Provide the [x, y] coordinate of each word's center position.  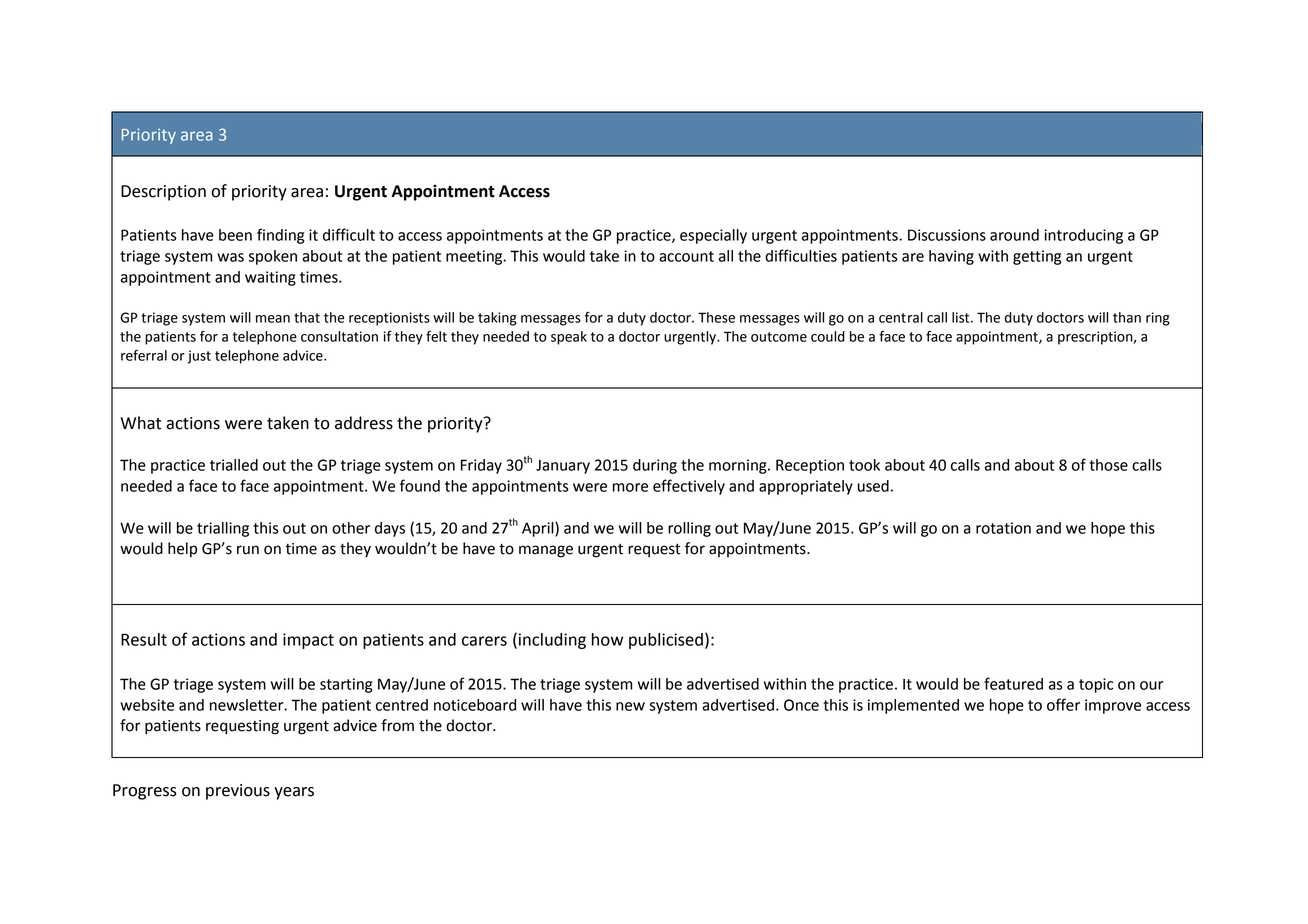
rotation [1003, 528]
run [248, 550]
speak [569, 338]
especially [713, 236]
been [235, 235]
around [1014, 235]
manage [546, 551]
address [364, 423]
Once [801, 705]
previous [238, 792]
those [1108, 465]
